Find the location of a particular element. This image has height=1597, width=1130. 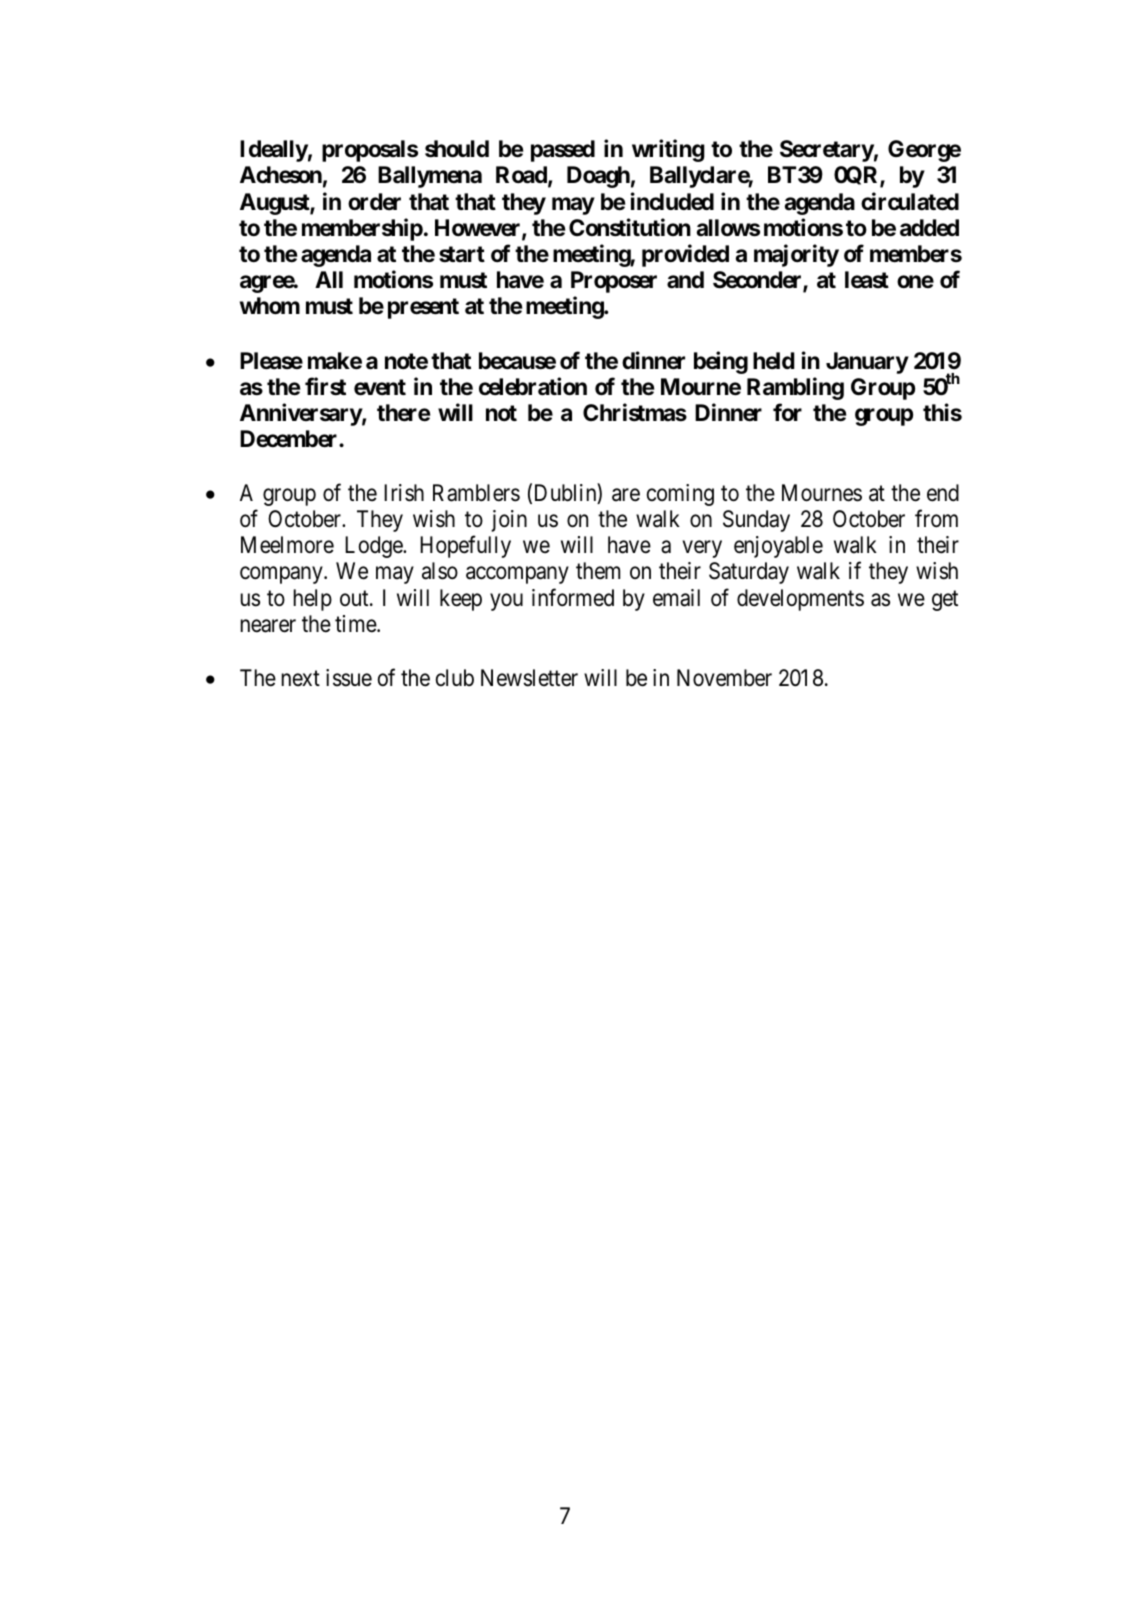

event is located at coordinates (380, 387).
